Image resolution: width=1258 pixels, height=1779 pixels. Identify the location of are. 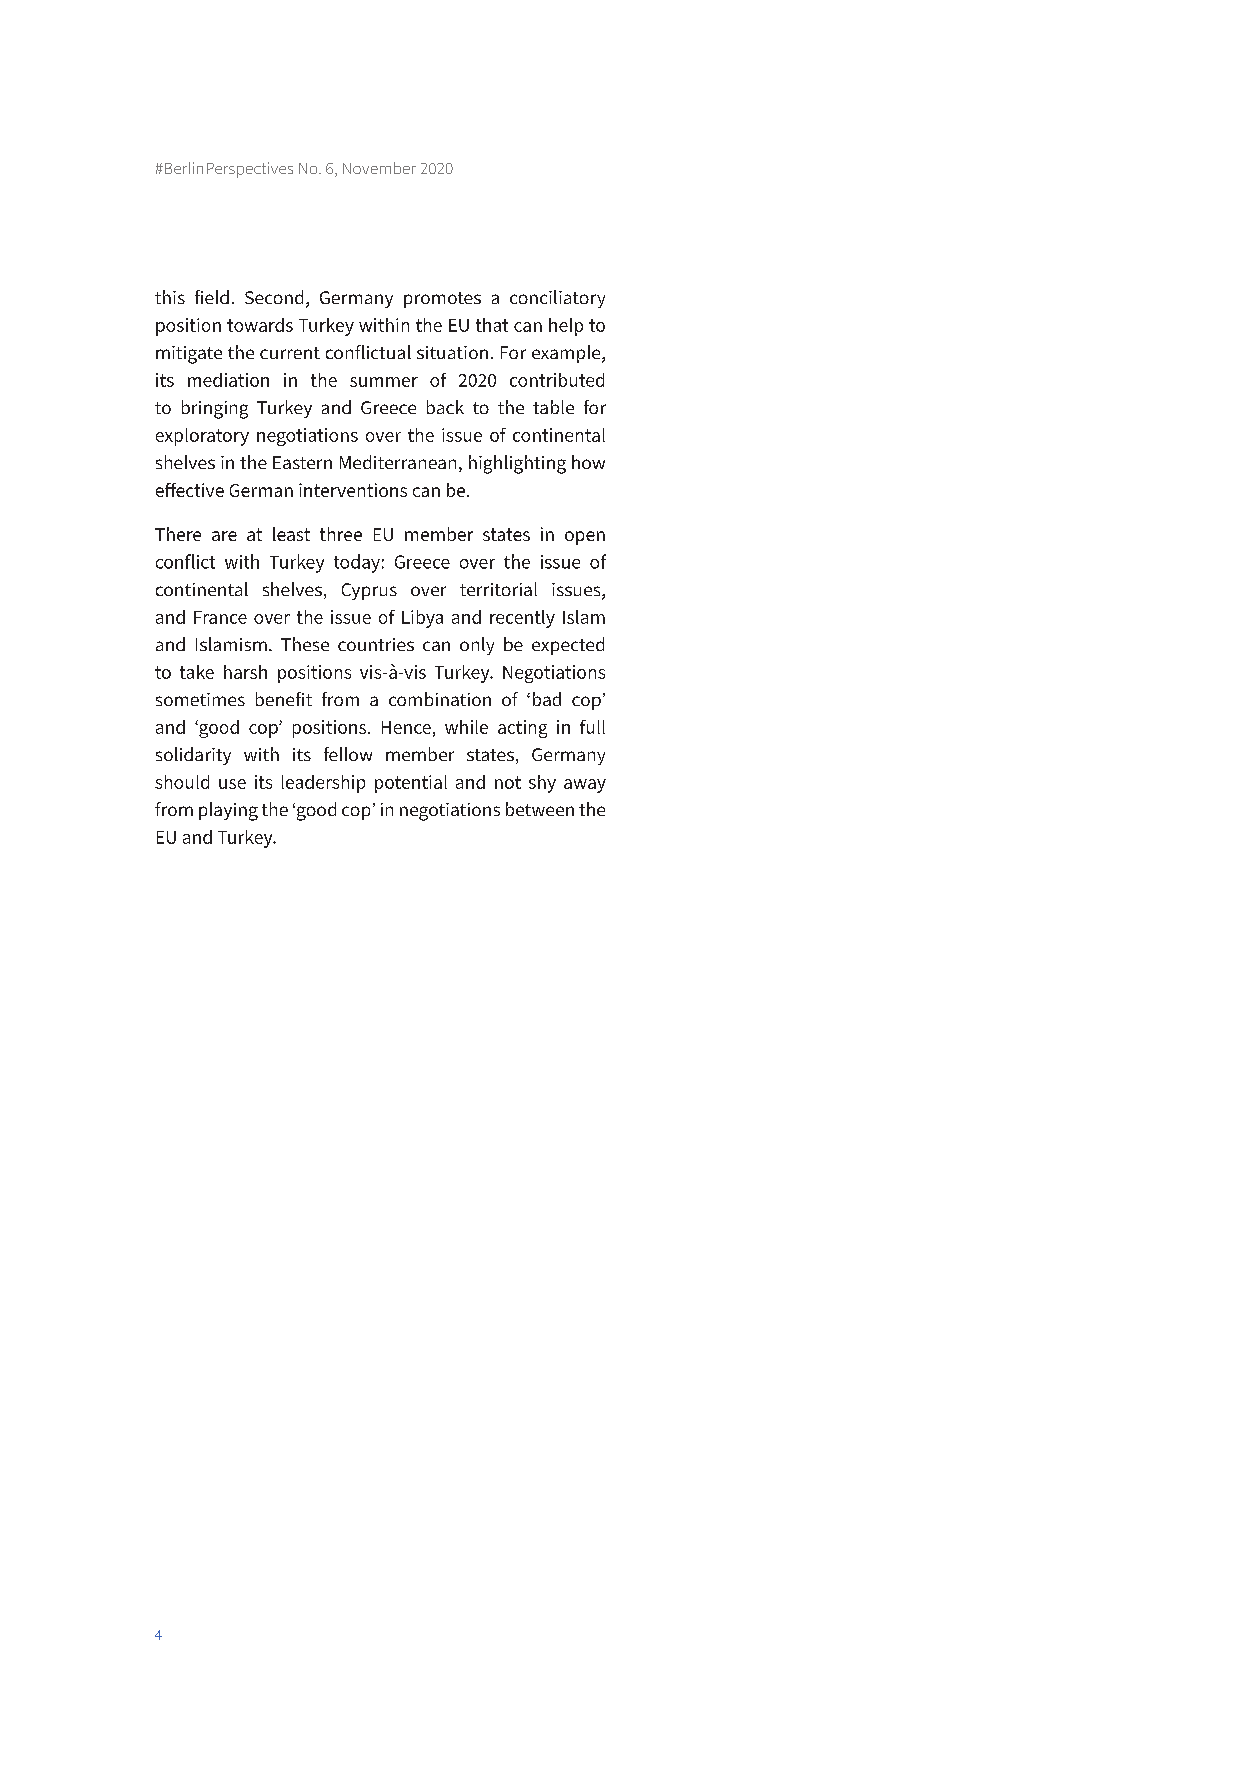
(224, 536).
